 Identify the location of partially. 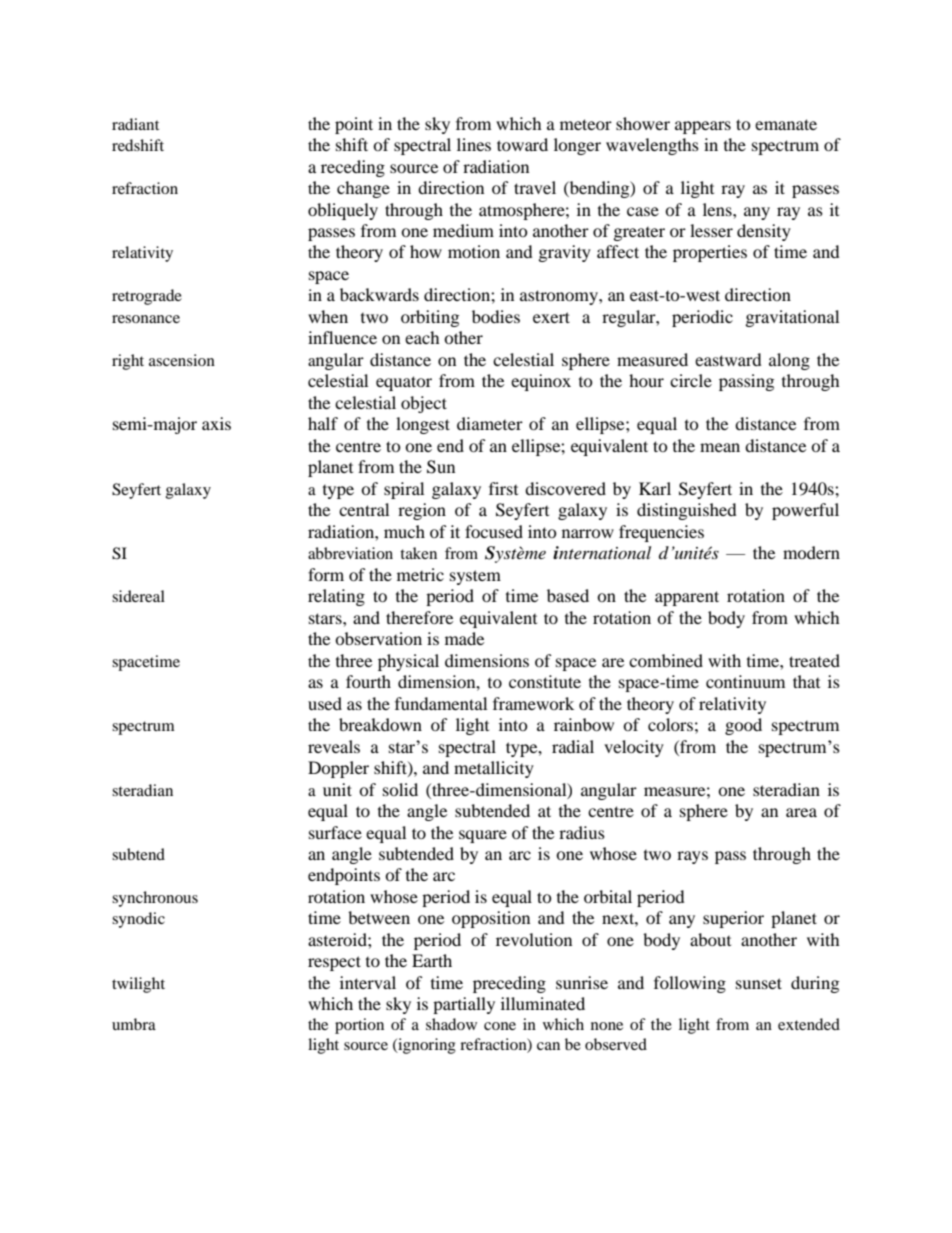
(464, 1005).
